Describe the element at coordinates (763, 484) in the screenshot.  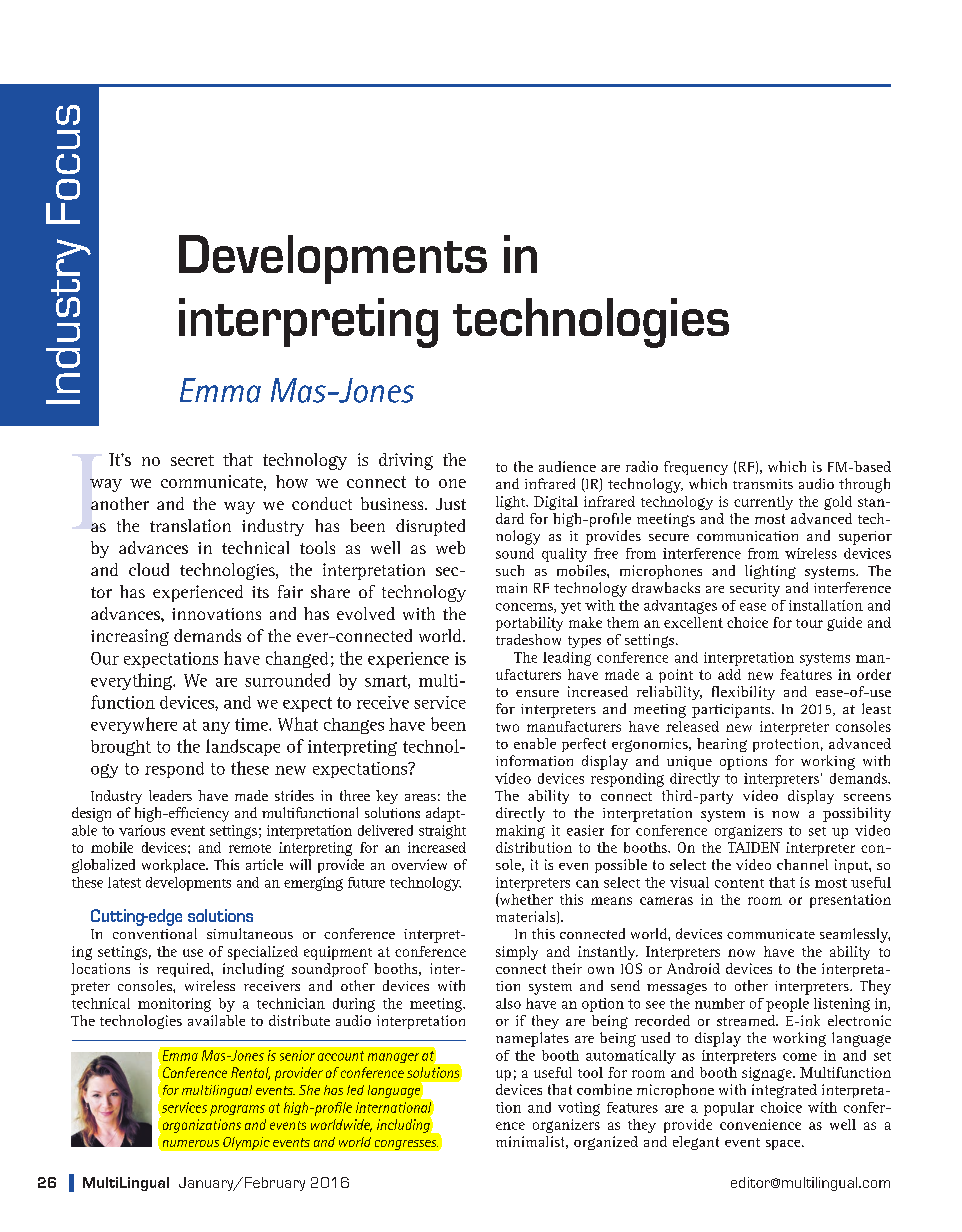
I see `transmits` at that location.
